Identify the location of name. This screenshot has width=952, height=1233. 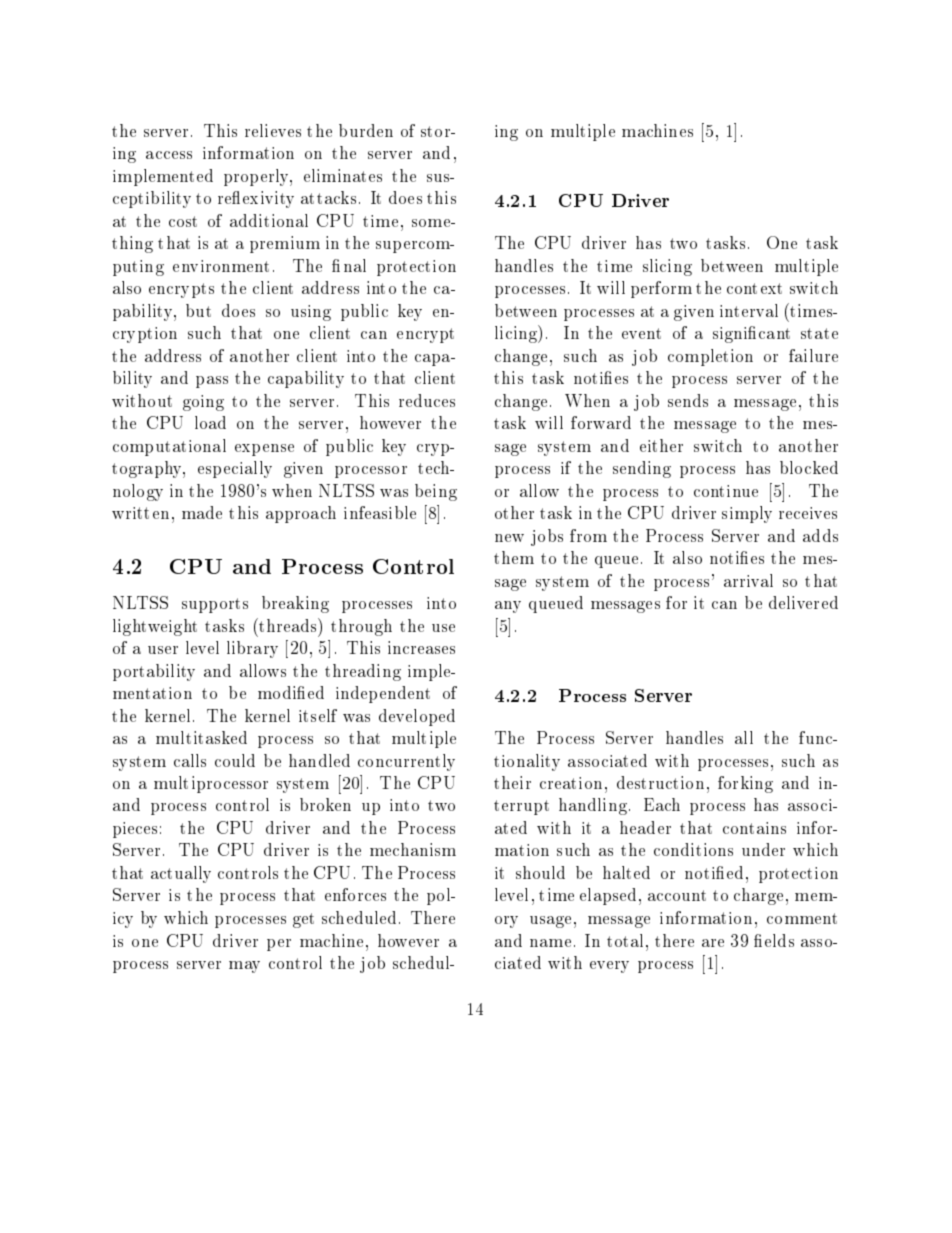
(550, 943).
